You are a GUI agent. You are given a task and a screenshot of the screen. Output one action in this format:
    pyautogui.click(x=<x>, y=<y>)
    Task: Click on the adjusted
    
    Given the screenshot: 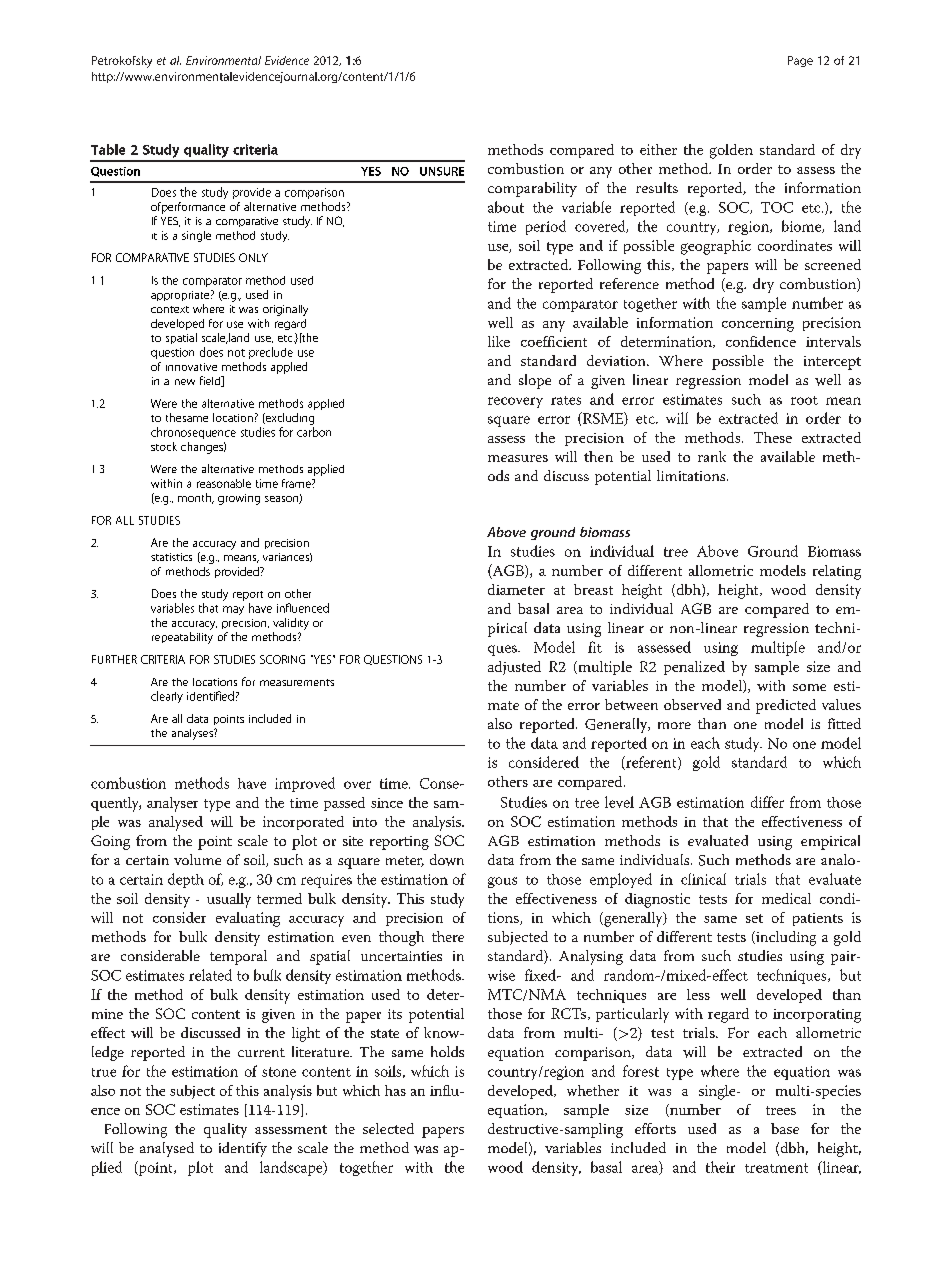 What is the action you would take?
    pyautogui.click(x=514, y=668)
